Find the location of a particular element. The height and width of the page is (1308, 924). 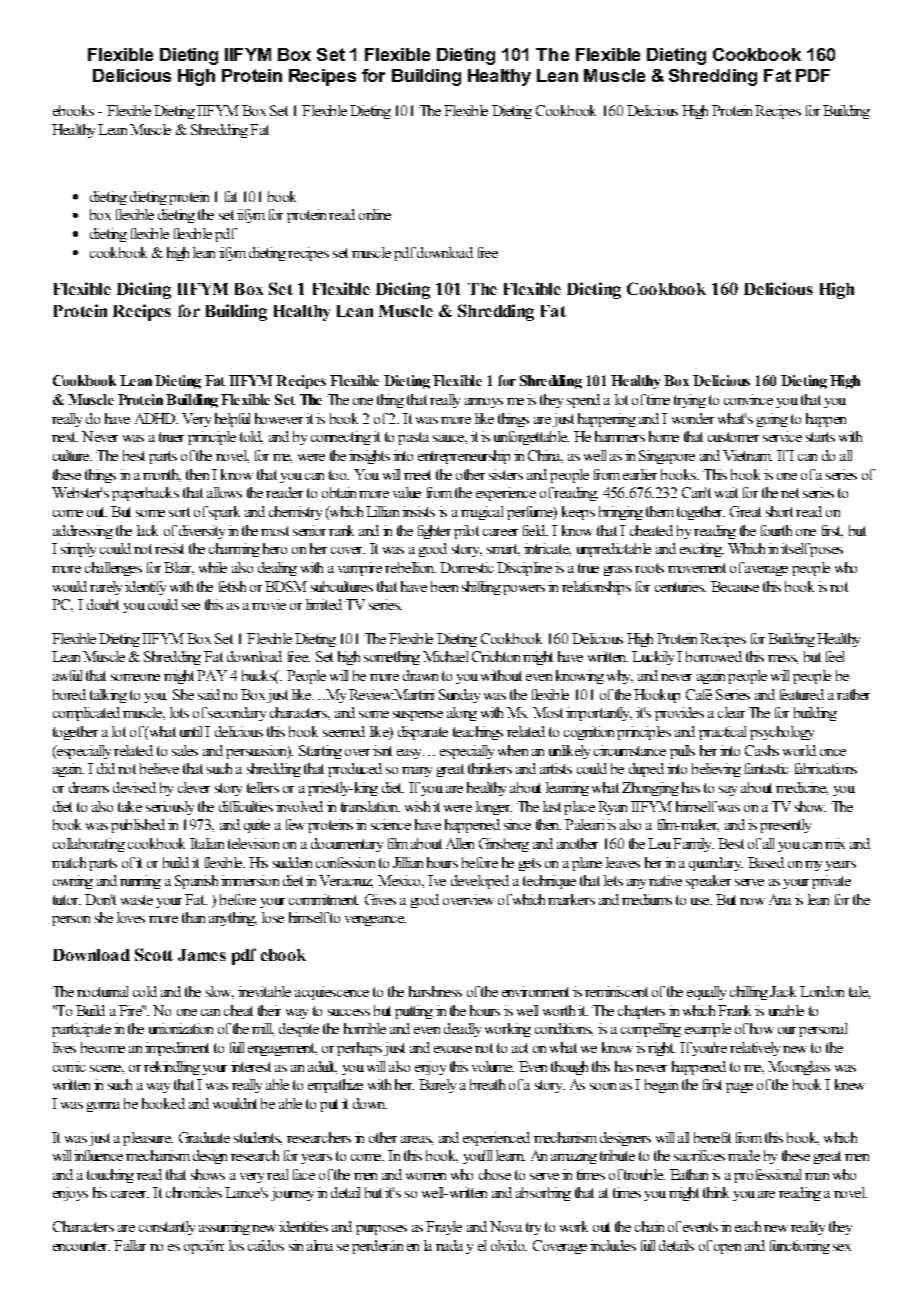

lots is located at coordinates (179, 712).
